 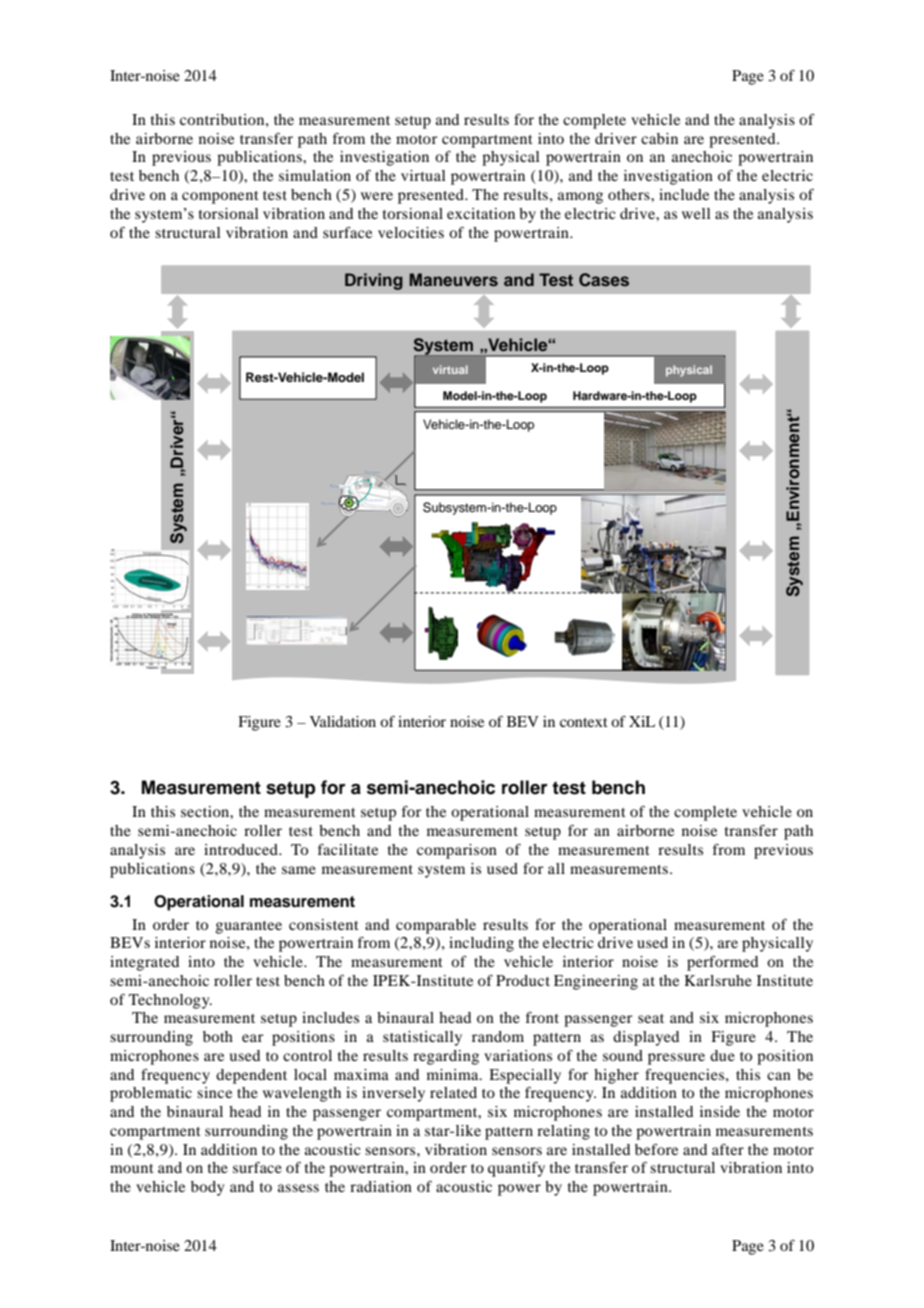 I want to click on excitation, so click(x=481, y=213).
